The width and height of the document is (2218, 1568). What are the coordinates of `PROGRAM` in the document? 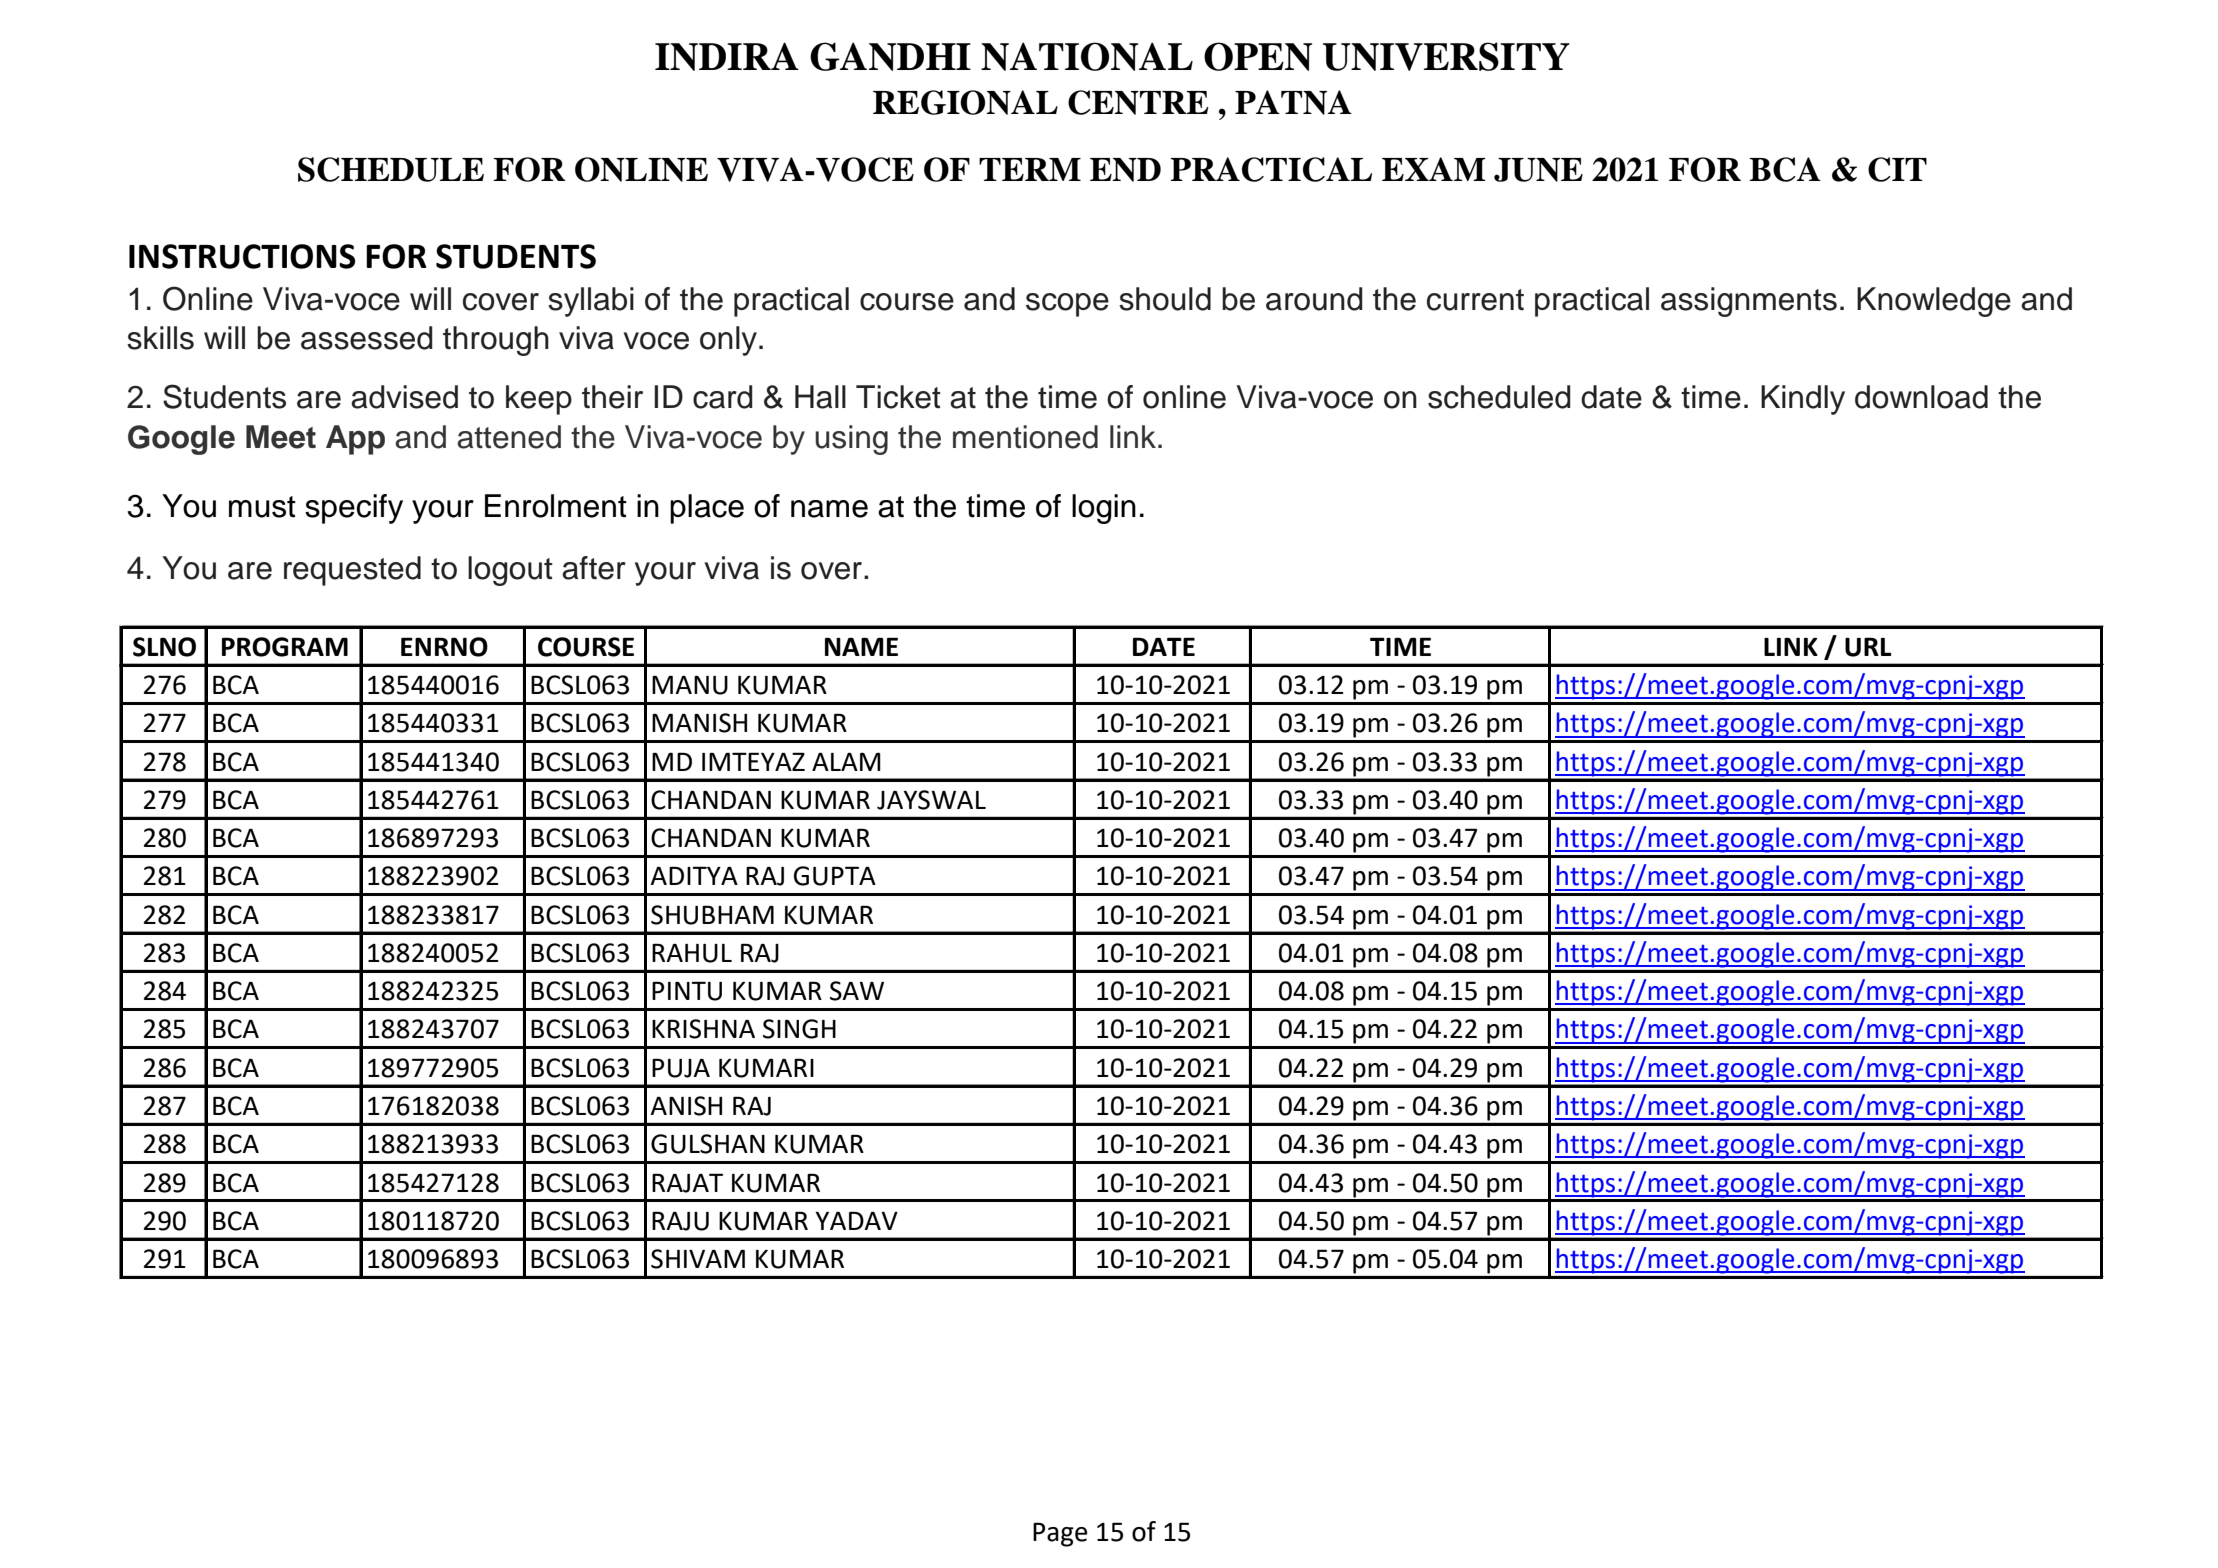 It's located at (285, 647).
